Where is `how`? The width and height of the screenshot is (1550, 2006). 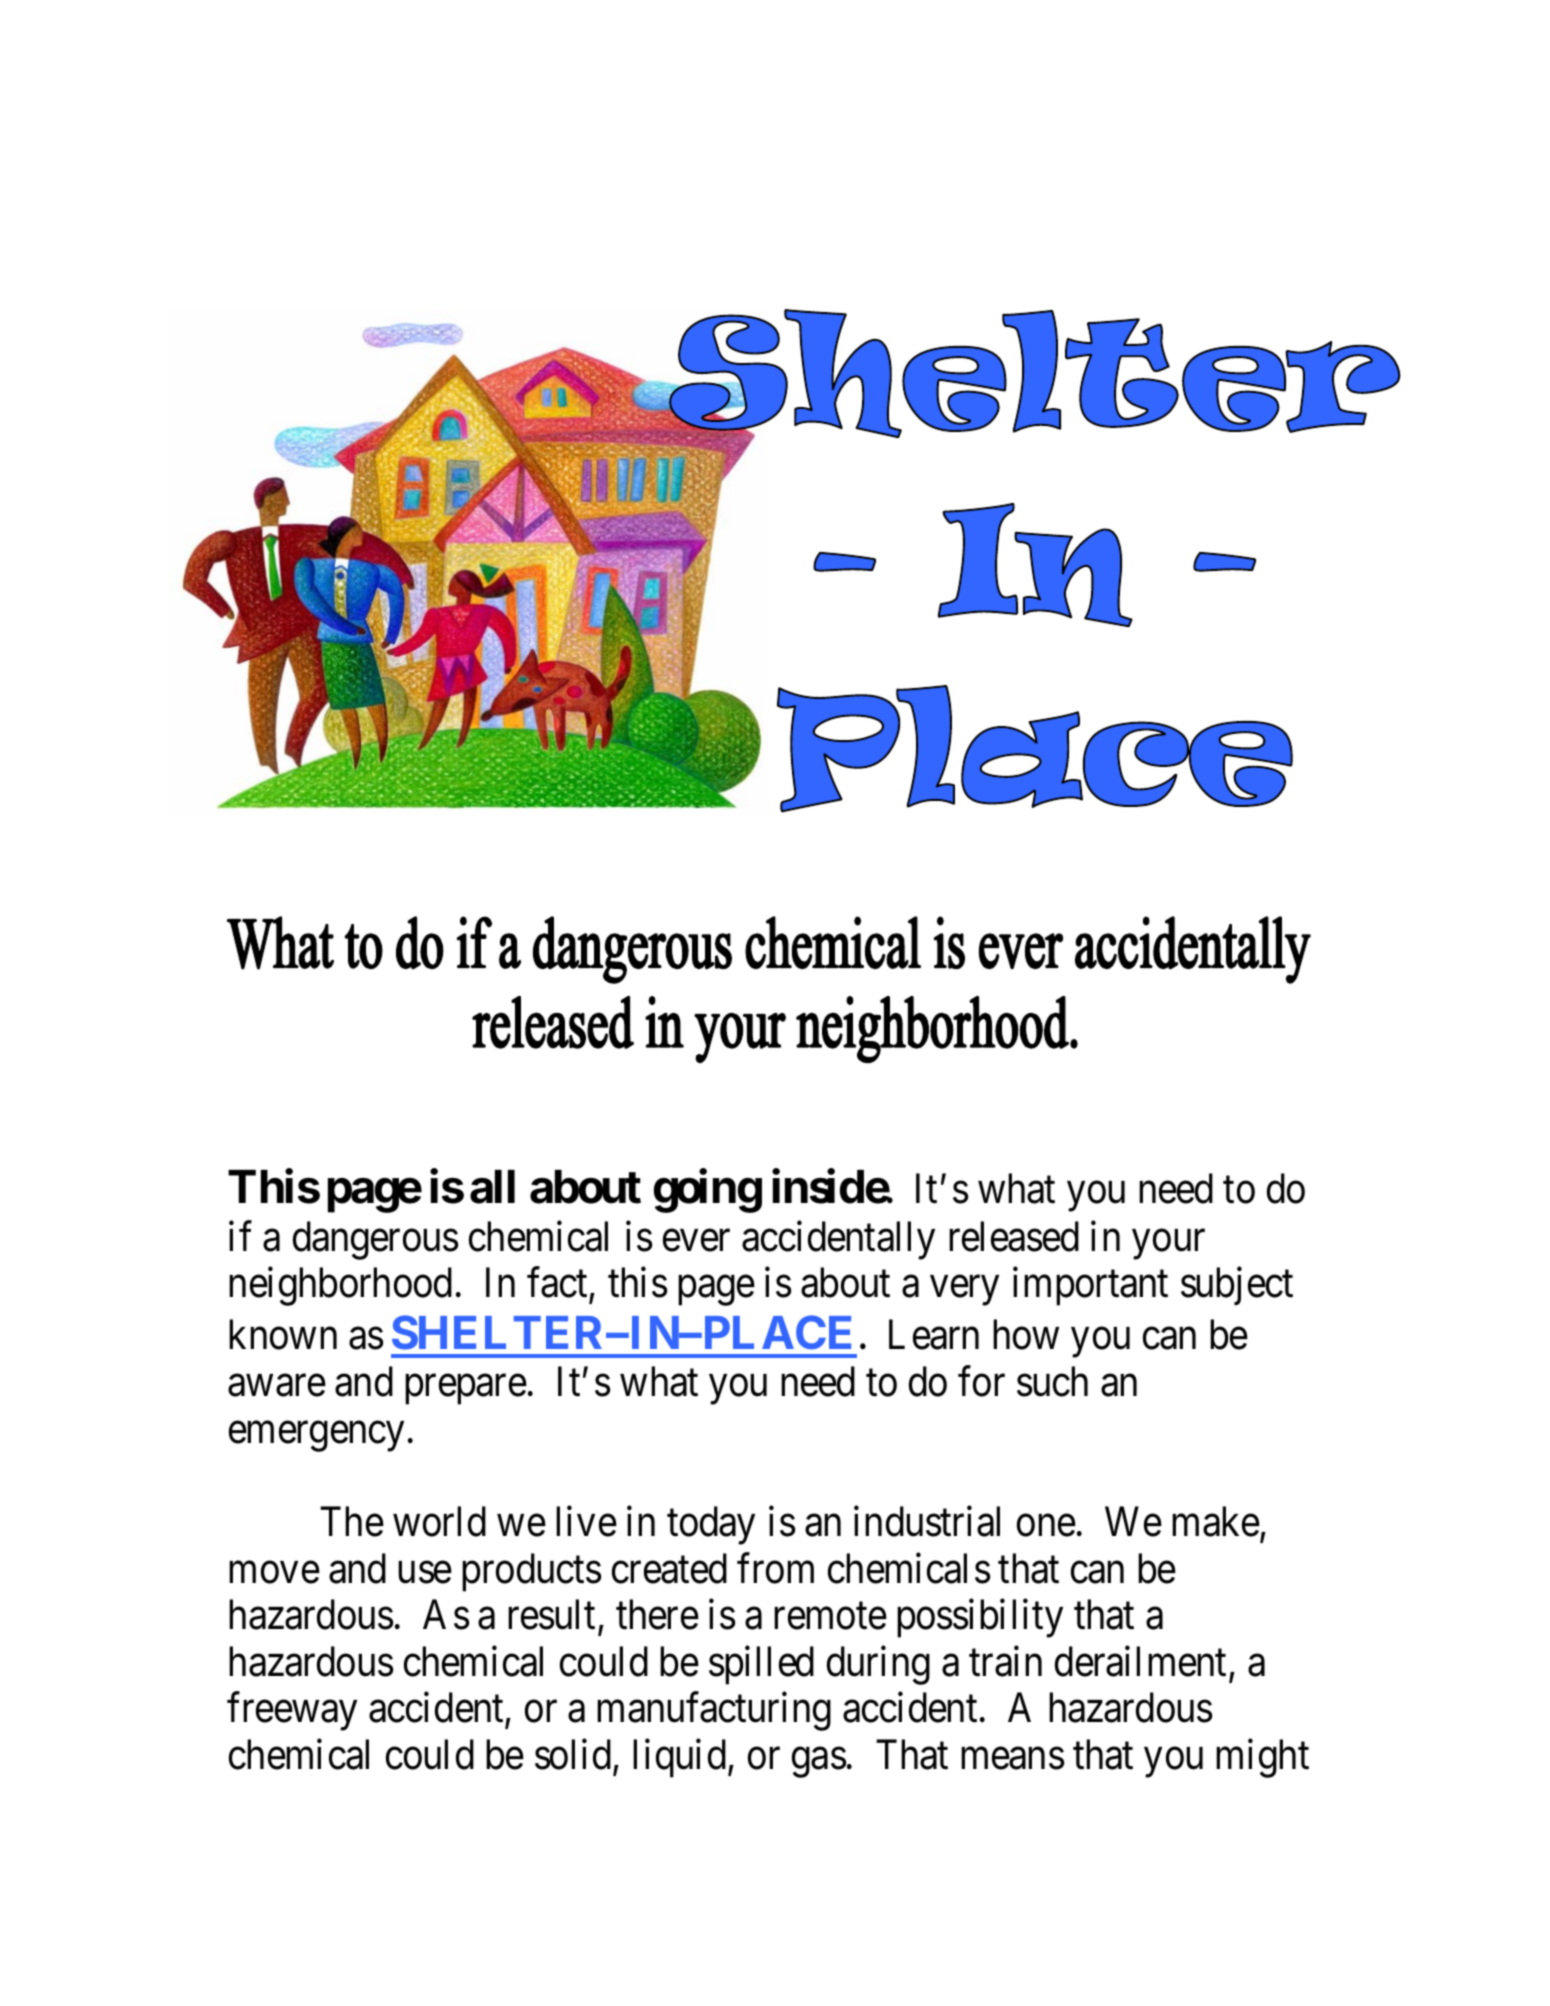
how is located at coordinates (1026, 1334).
